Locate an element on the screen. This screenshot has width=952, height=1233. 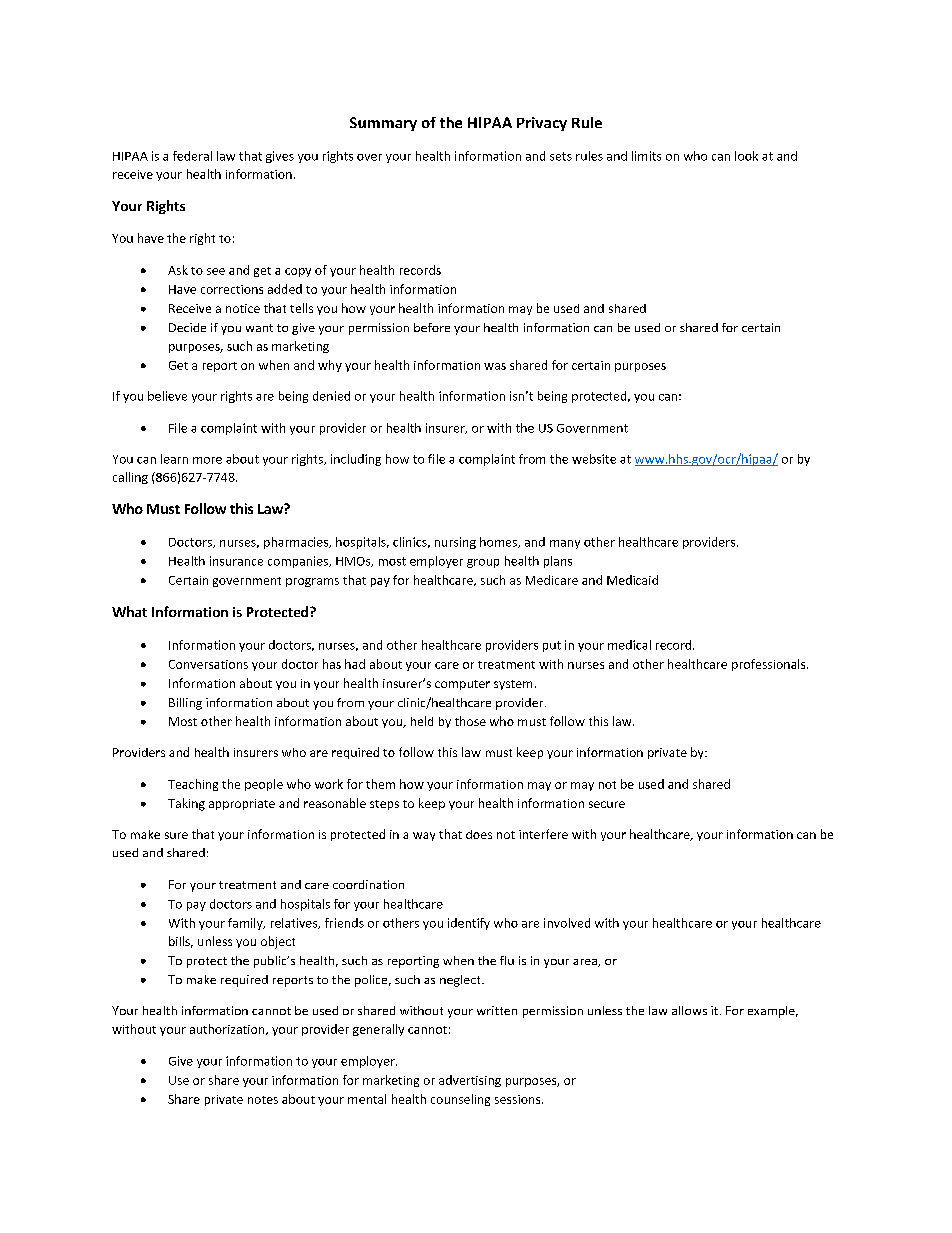
Taking is located at coordinates (186, 804).
